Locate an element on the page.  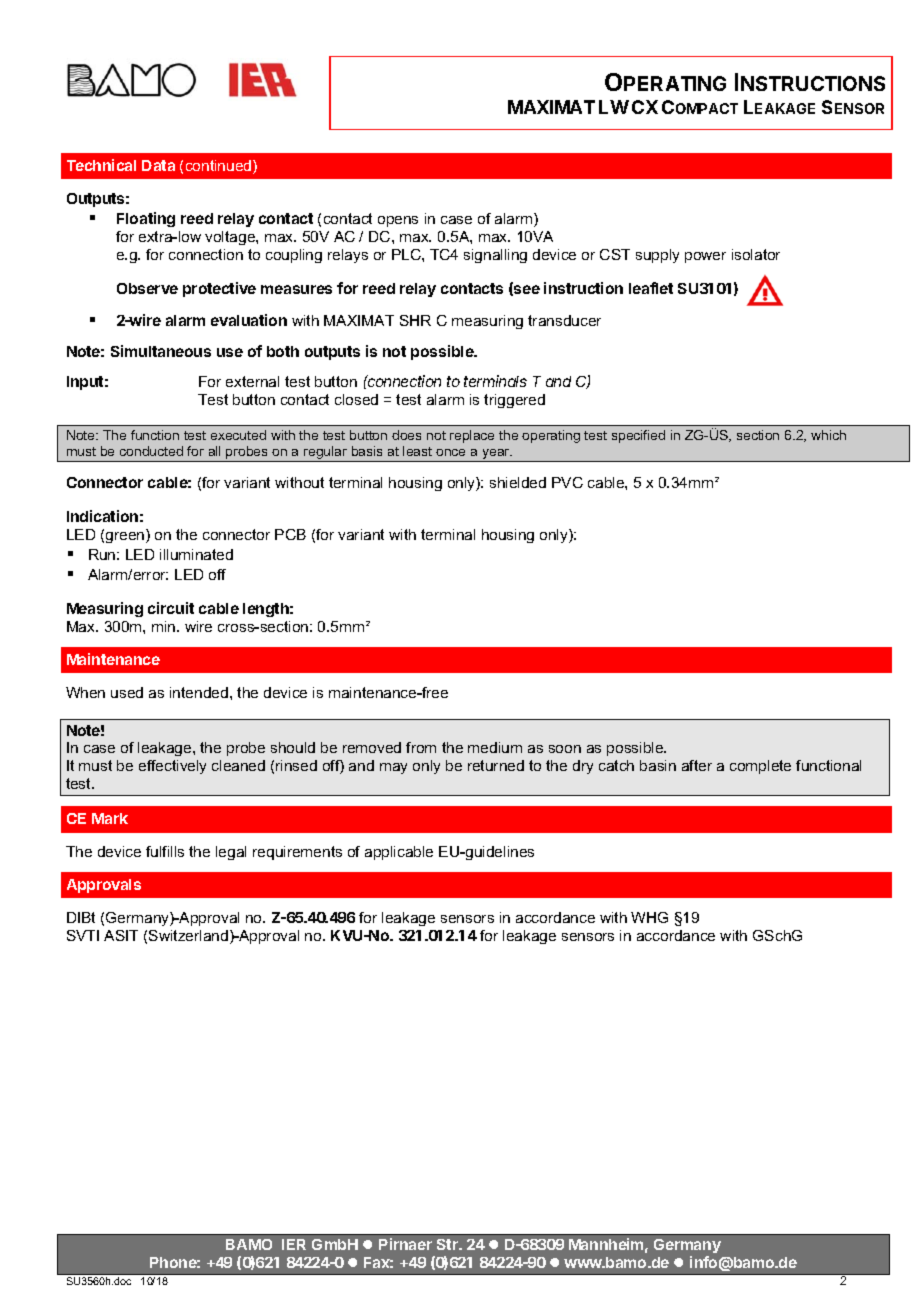
isolator is located at coordinates (756, 254).
